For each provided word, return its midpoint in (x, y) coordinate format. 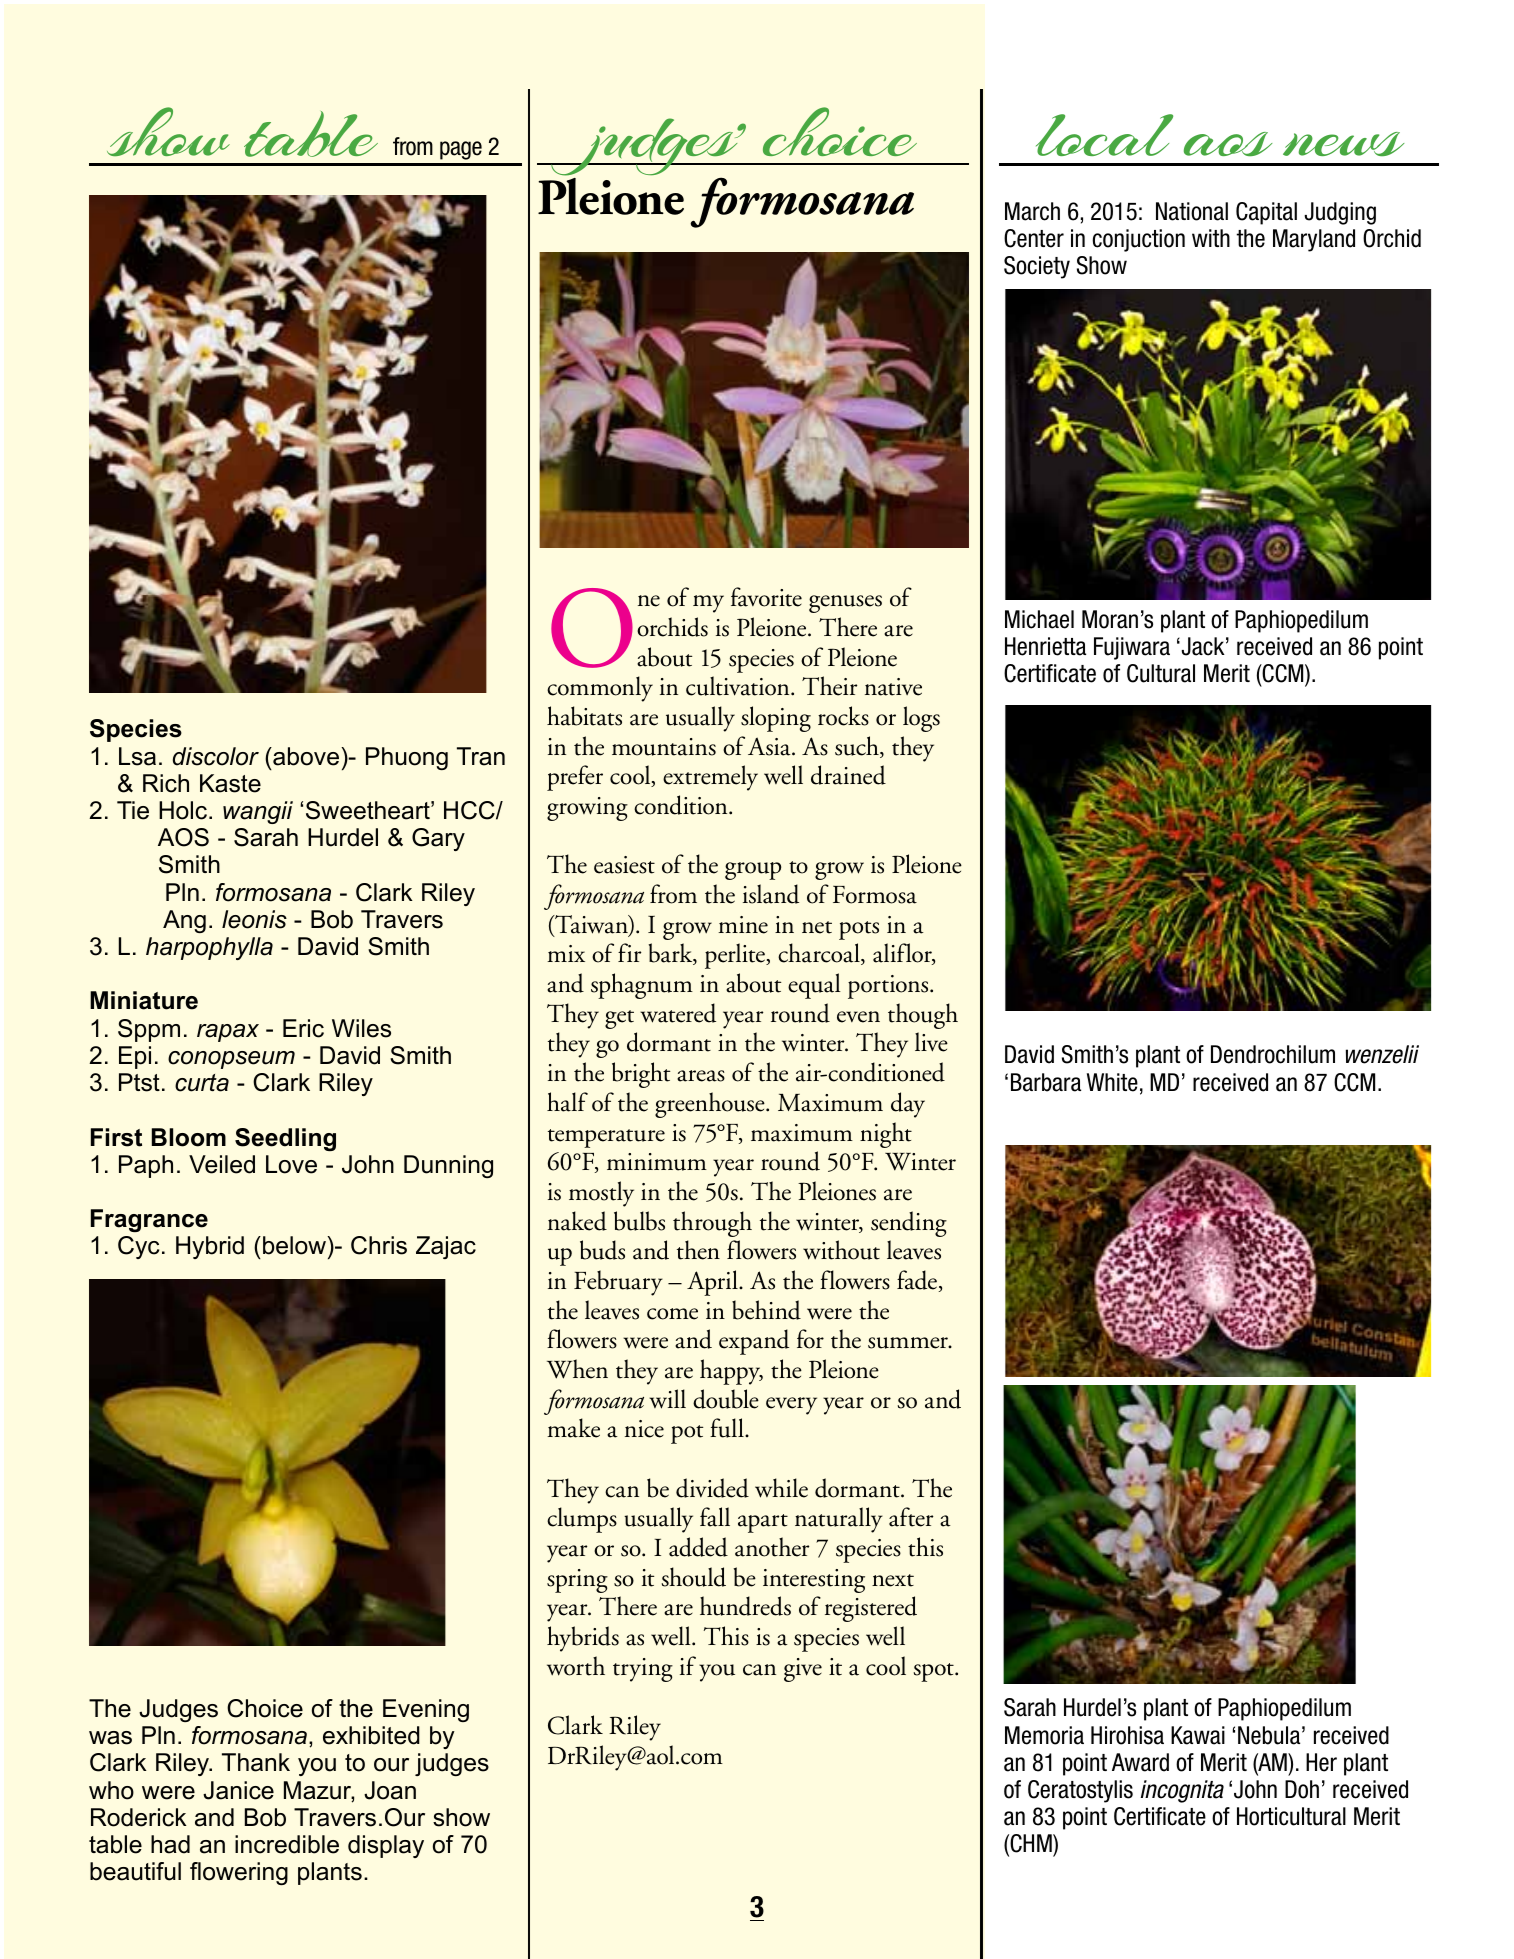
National (1192, 211)
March (1032, 211)
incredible (287, 1844)
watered (678, 1013)
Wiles (361, 1028)
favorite (766, 597)
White (1112, 1082)
